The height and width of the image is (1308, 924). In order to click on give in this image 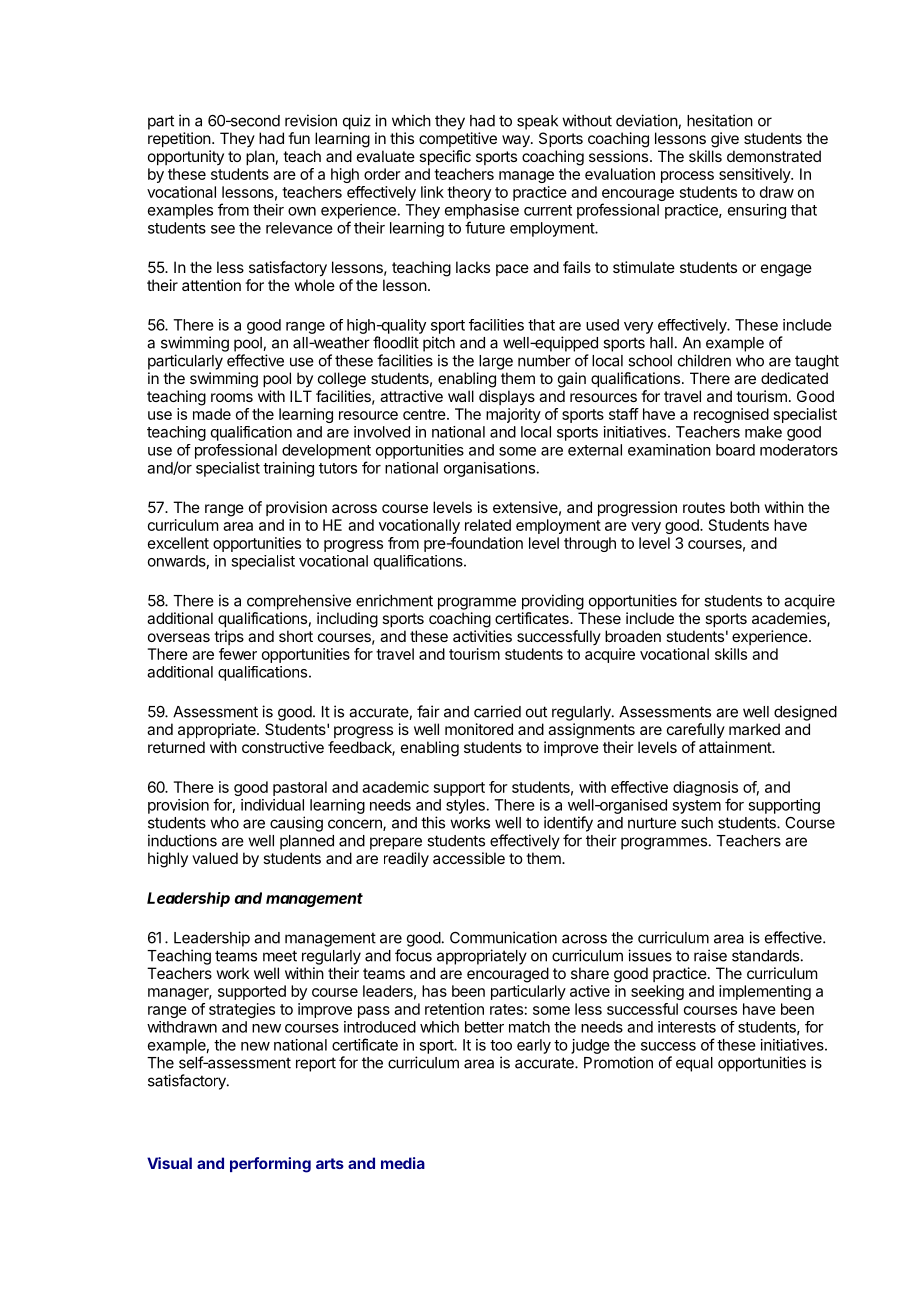, I will do `click(725, 140)`.
